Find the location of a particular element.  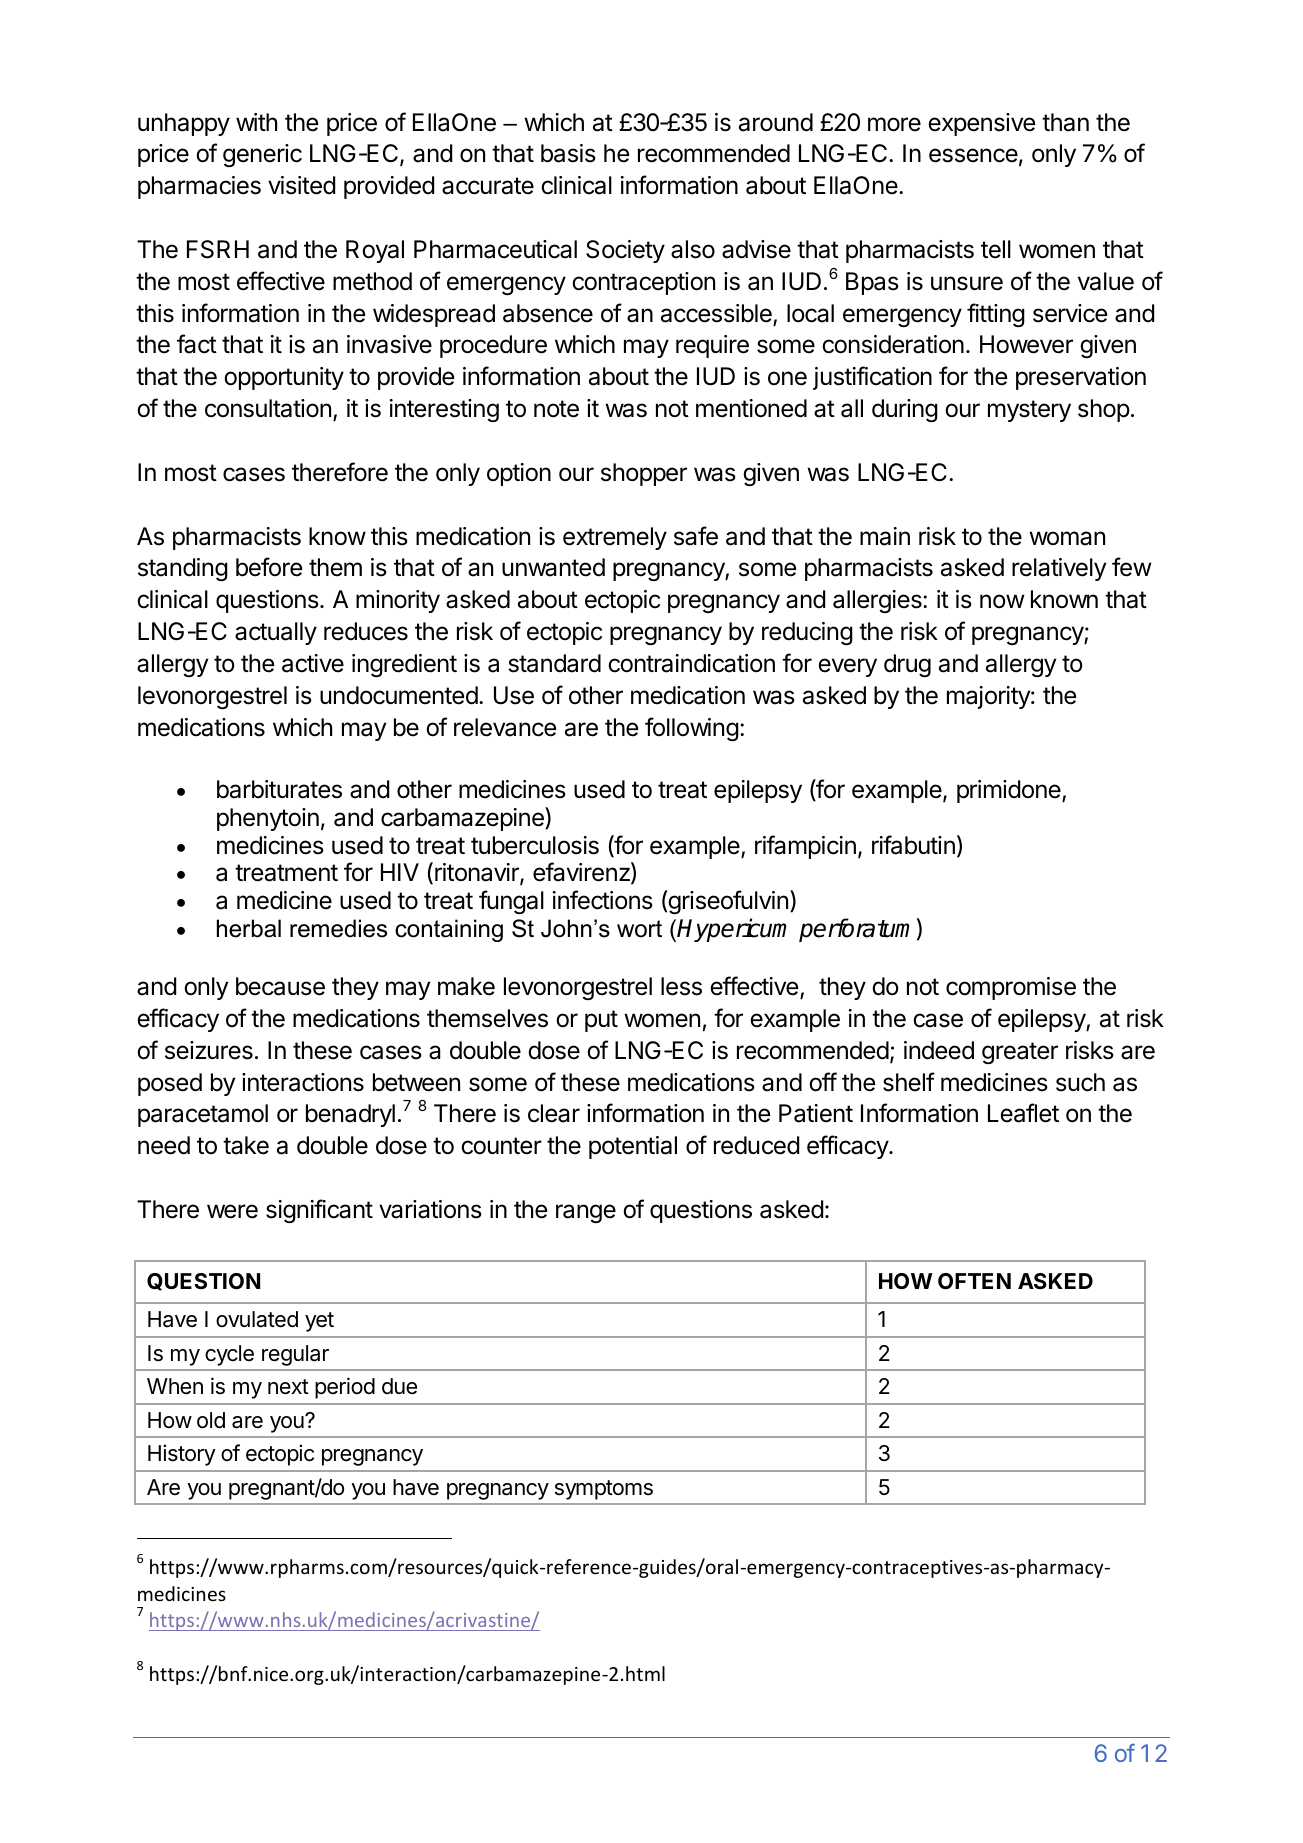

phenytoin is located at coordinates (268, 819).
